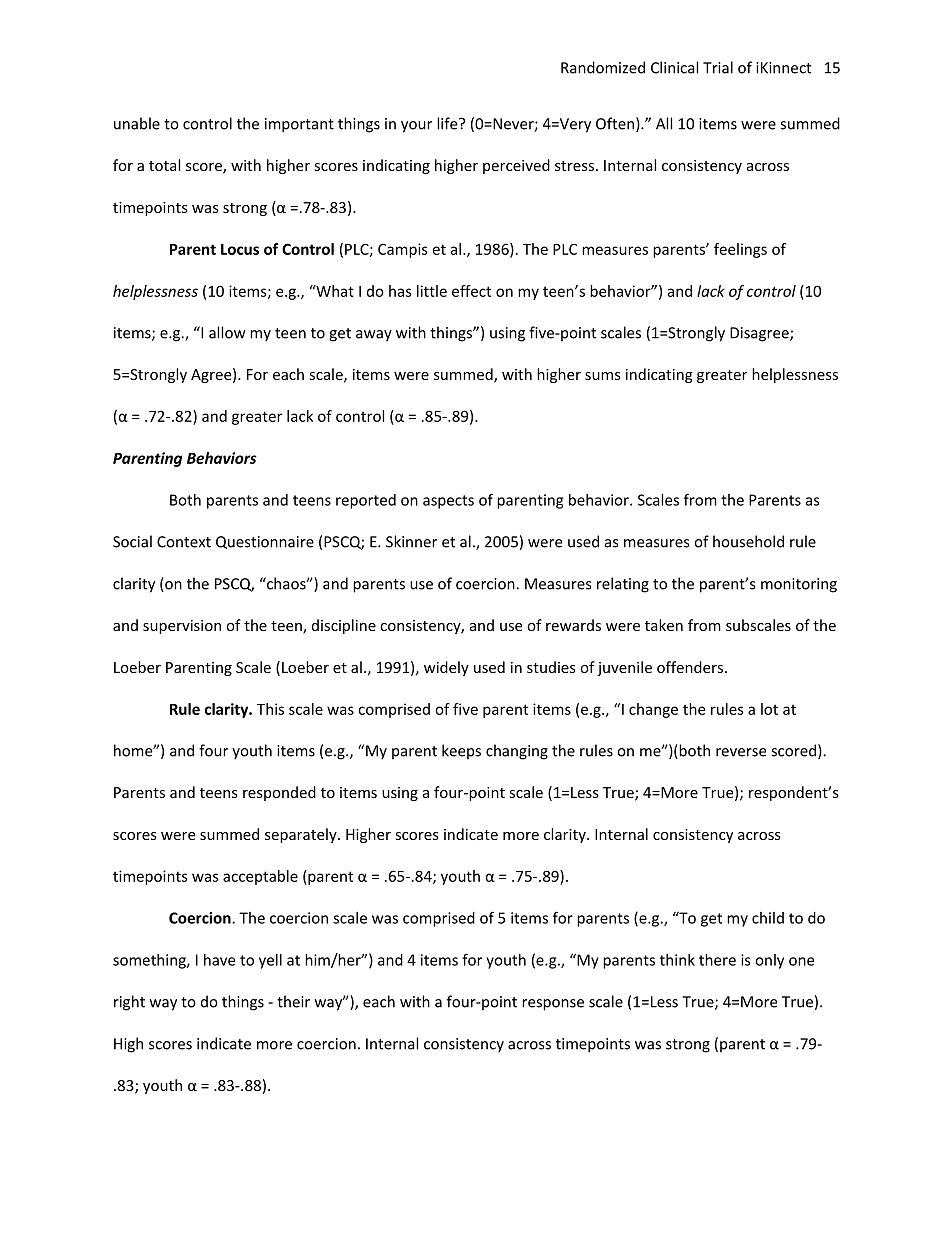  Describe the element at coordinates (741, 752) in the screenshot. I see `reverse` at that location.
